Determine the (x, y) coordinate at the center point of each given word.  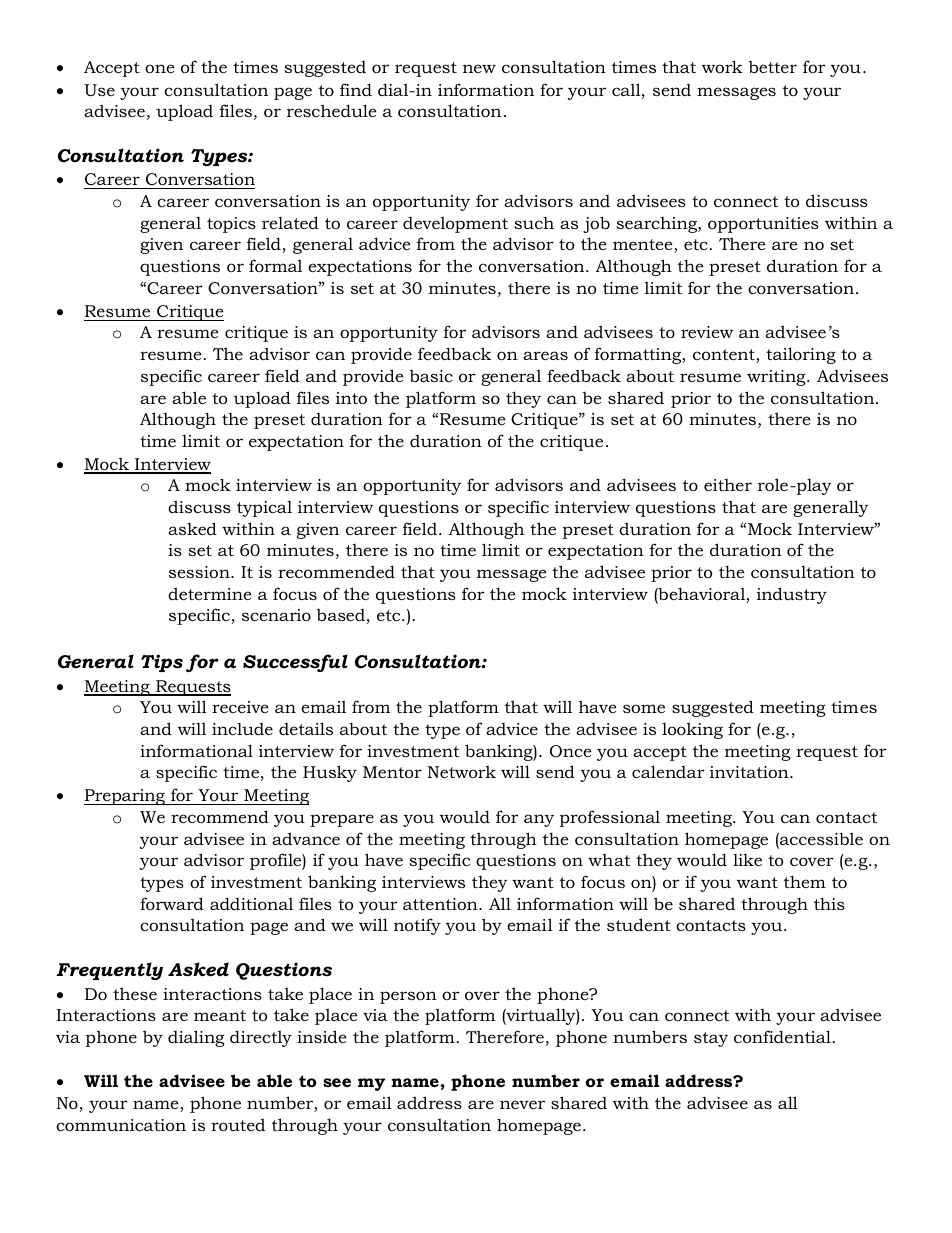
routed (238, 1124)
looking (692, 730)
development (455, 224)
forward (172, 903)
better (773, 67)
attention (441, 904)
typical (264, 509)
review (707, 332)
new (479, 68)
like (747, 859)
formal (275, 265)
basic (431, 376)
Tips (162, 663)
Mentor (392, 772)
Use (99, 90)
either (728, 485)
